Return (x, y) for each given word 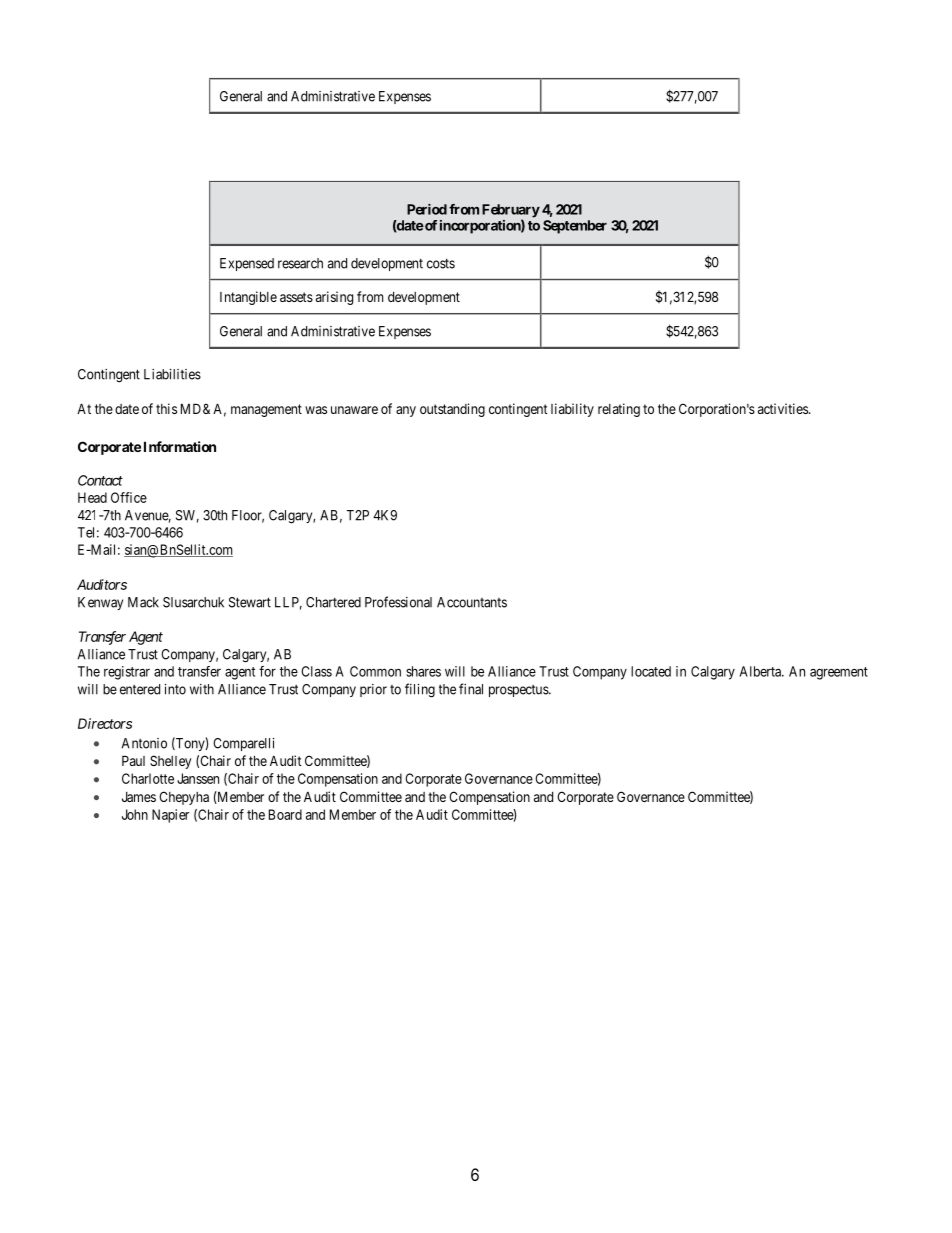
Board (285, 814)
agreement (839, 673)
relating (619, 410)
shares (423, 671)
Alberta (761, 671)
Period (427, 209)
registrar (127, 673)
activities (784, 408)
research (300, 263)
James (139, 797)
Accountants (472, 602)
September (575, 227)
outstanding (452, 410)
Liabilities (172, 374)
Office (129, 497)
